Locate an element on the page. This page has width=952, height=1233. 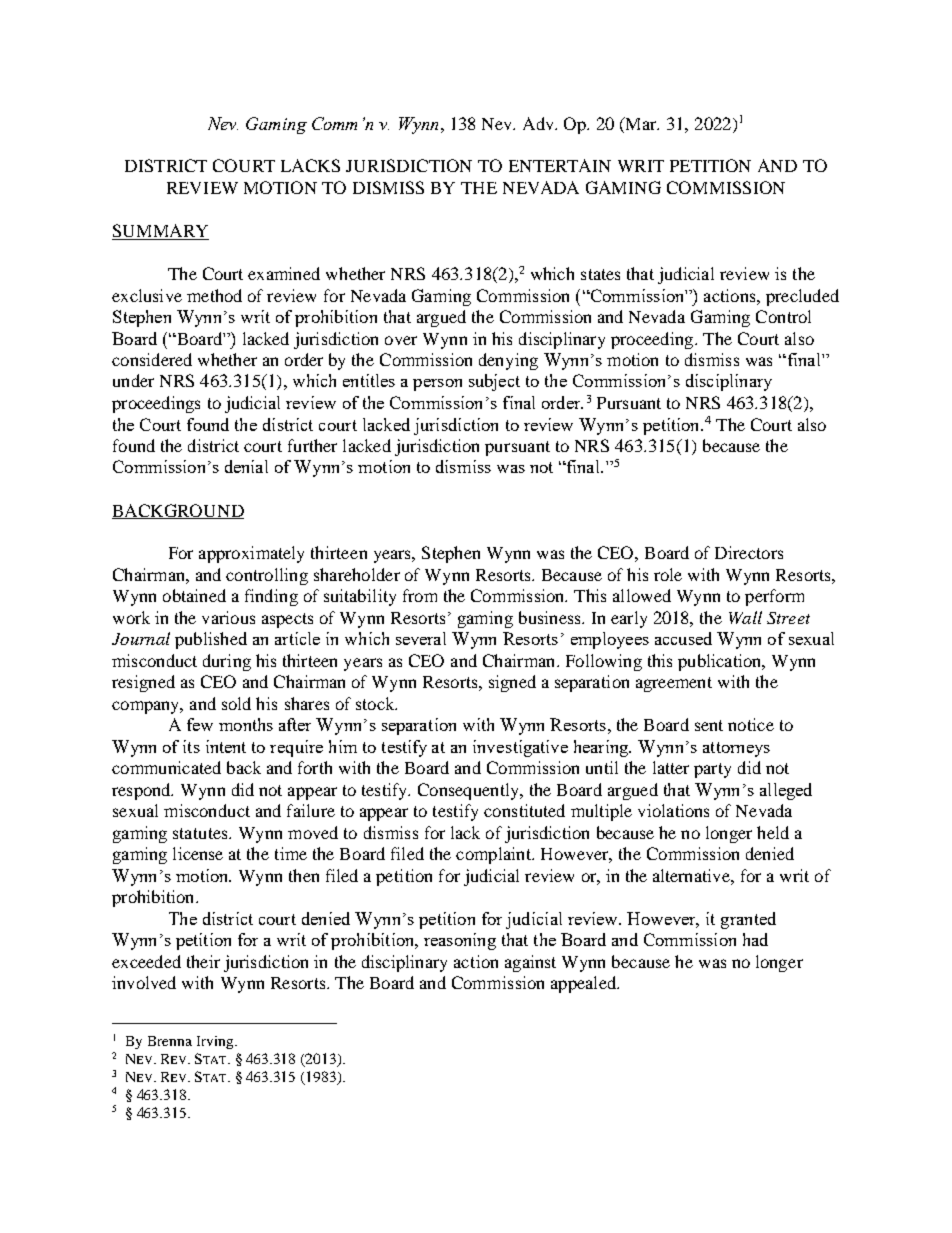
Directors is located at coordinates (749, 552).
